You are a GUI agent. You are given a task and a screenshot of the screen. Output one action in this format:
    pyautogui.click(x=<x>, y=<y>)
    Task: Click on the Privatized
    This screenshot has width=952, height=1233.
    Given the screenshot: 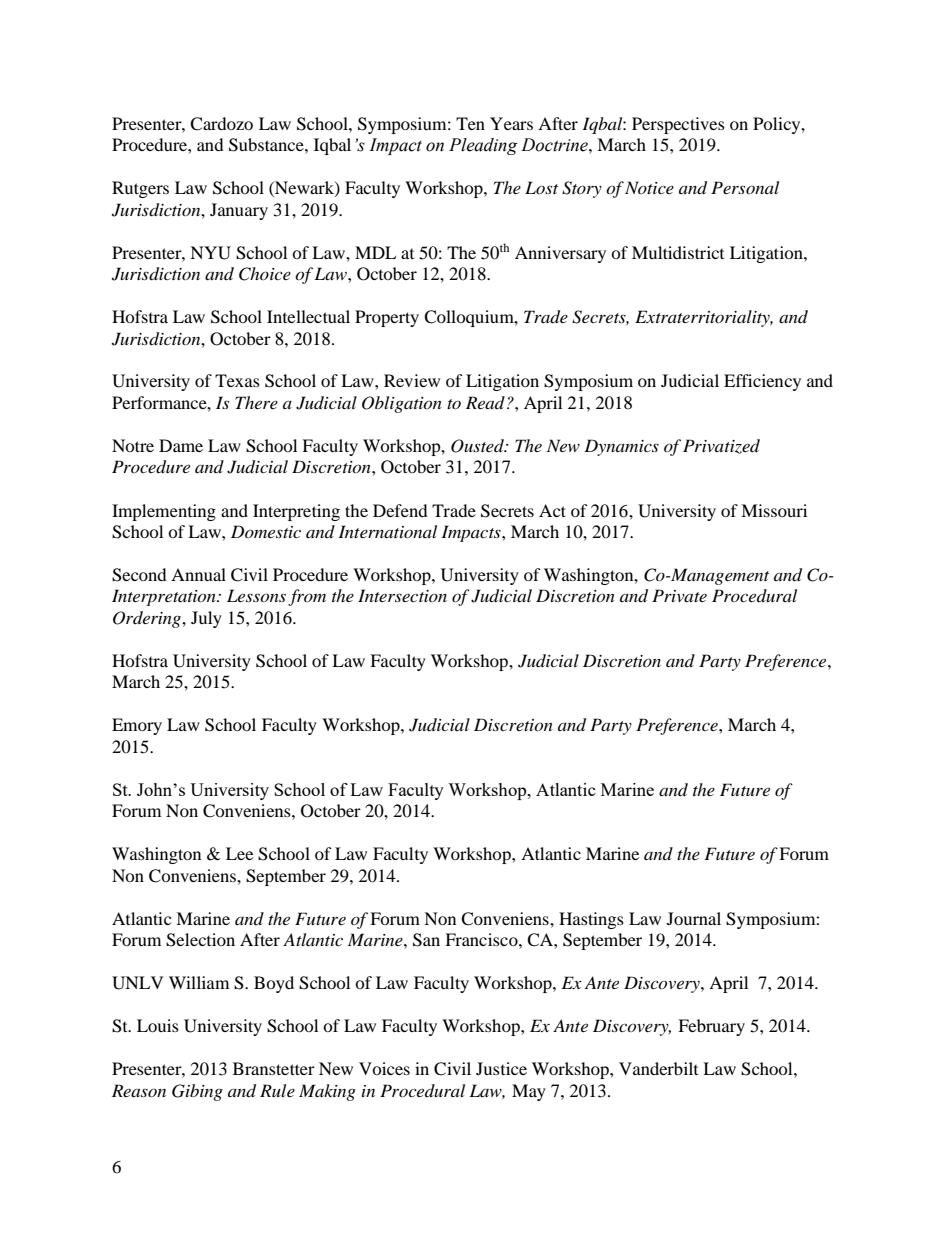 What is the action you would take?
    pyautogui.click(x=721, y=446)
